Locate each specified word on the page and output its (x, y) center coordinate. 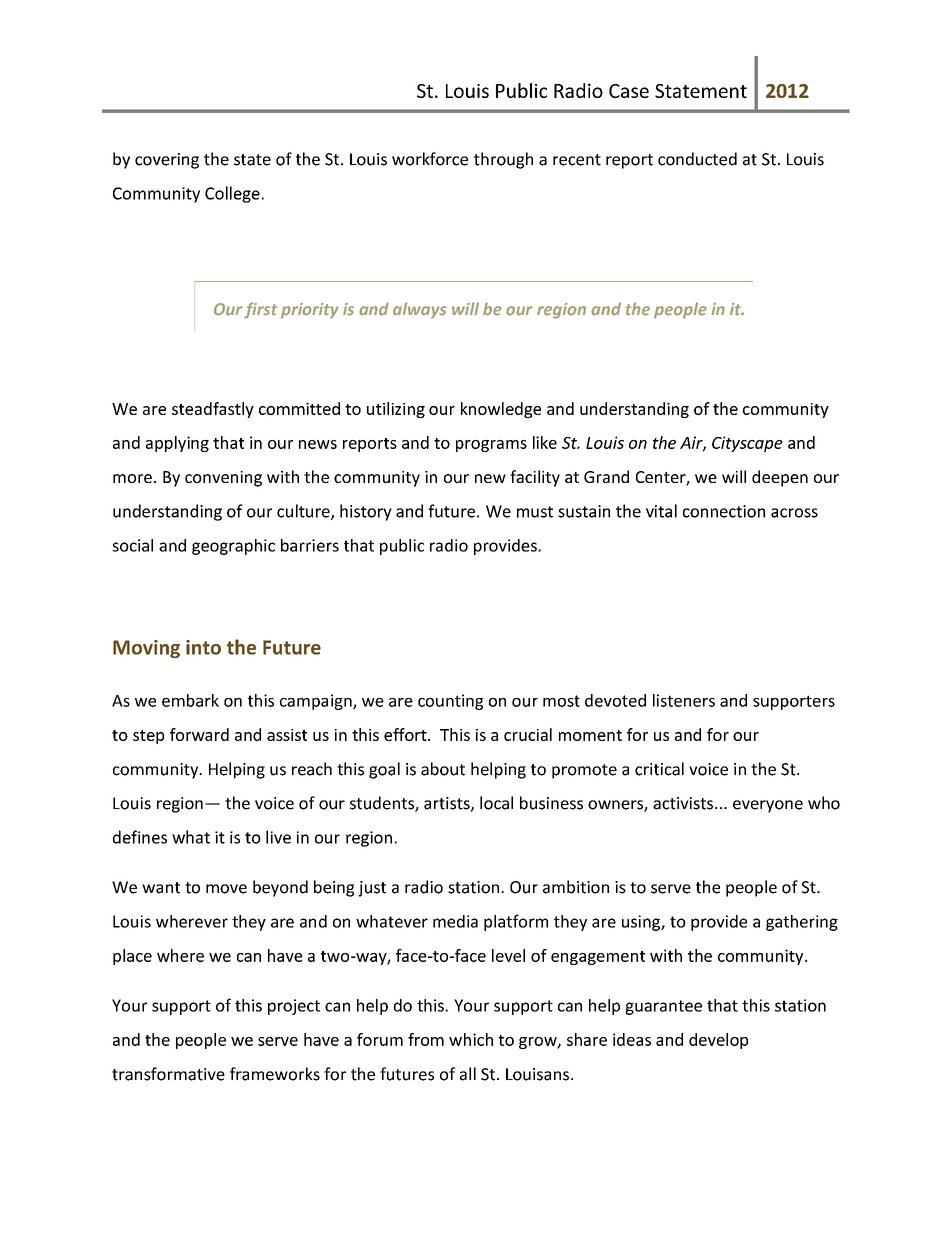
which (471, 1039)
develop (718, 1041)
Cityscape (747, 444)
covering (167, 161)
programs (491, 446)
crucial (528, 734)
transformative (168, 1074)
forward (199, 734)
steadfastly (213, 410)
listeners (684, 700)
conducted (697, 159)
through (503, 160)
